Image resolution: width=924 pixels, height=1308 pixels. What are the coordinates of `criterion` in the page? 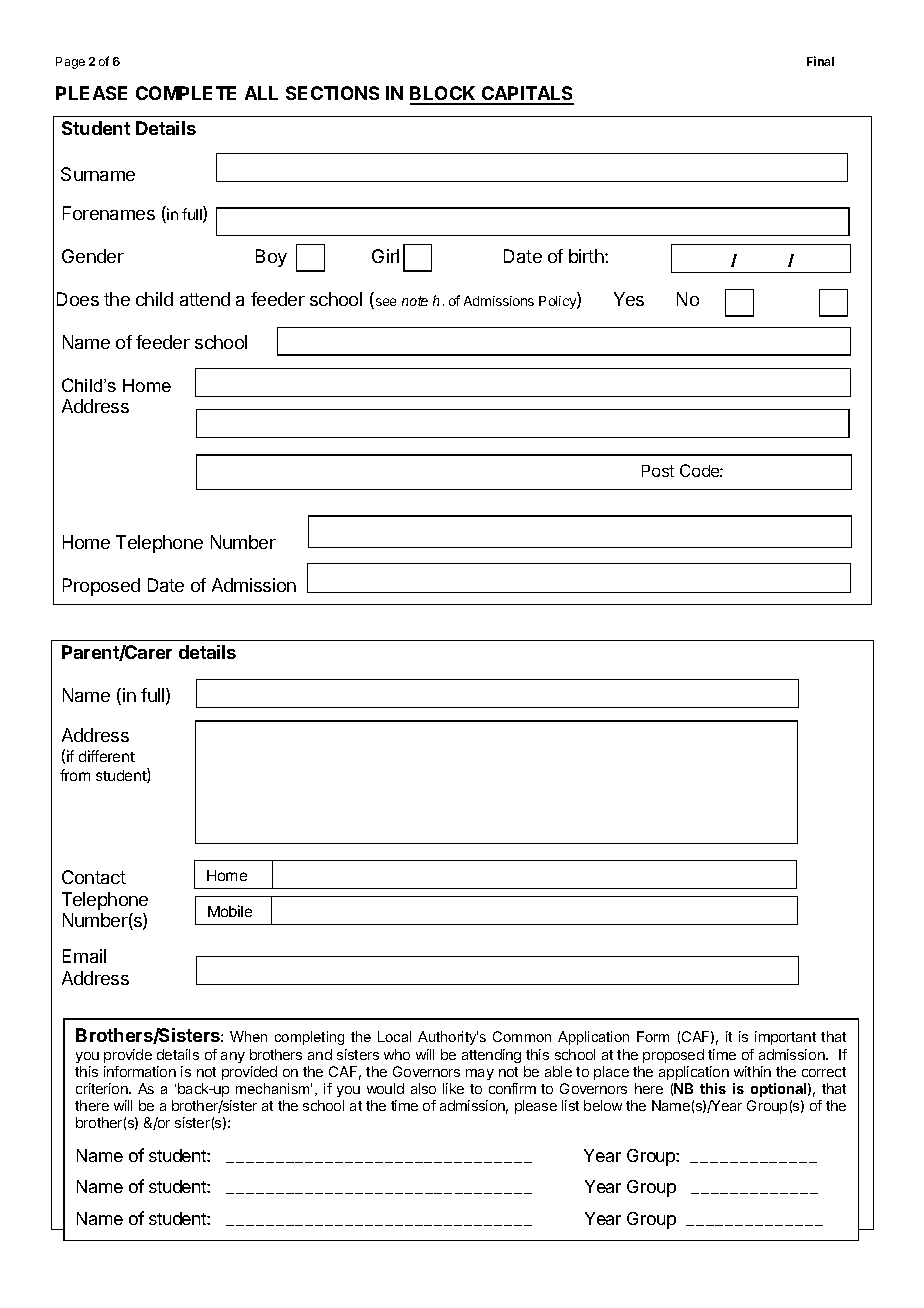 It's located at (103, 1088).
